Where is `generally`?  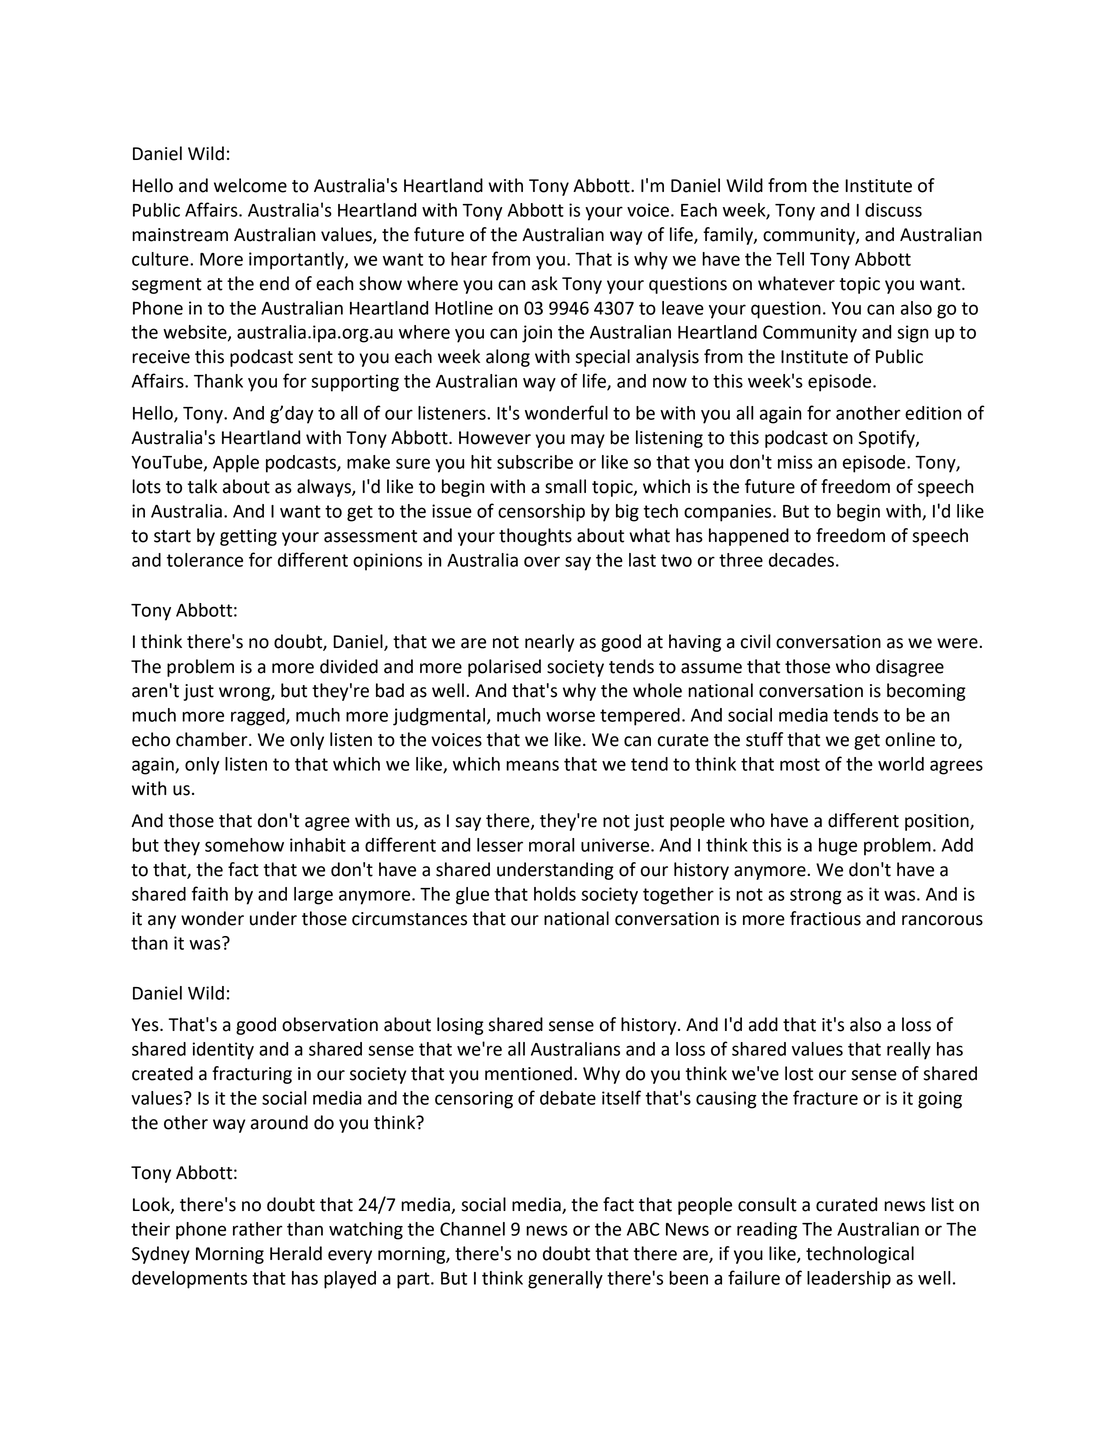
generally is located at coordinates (565, 1280).
